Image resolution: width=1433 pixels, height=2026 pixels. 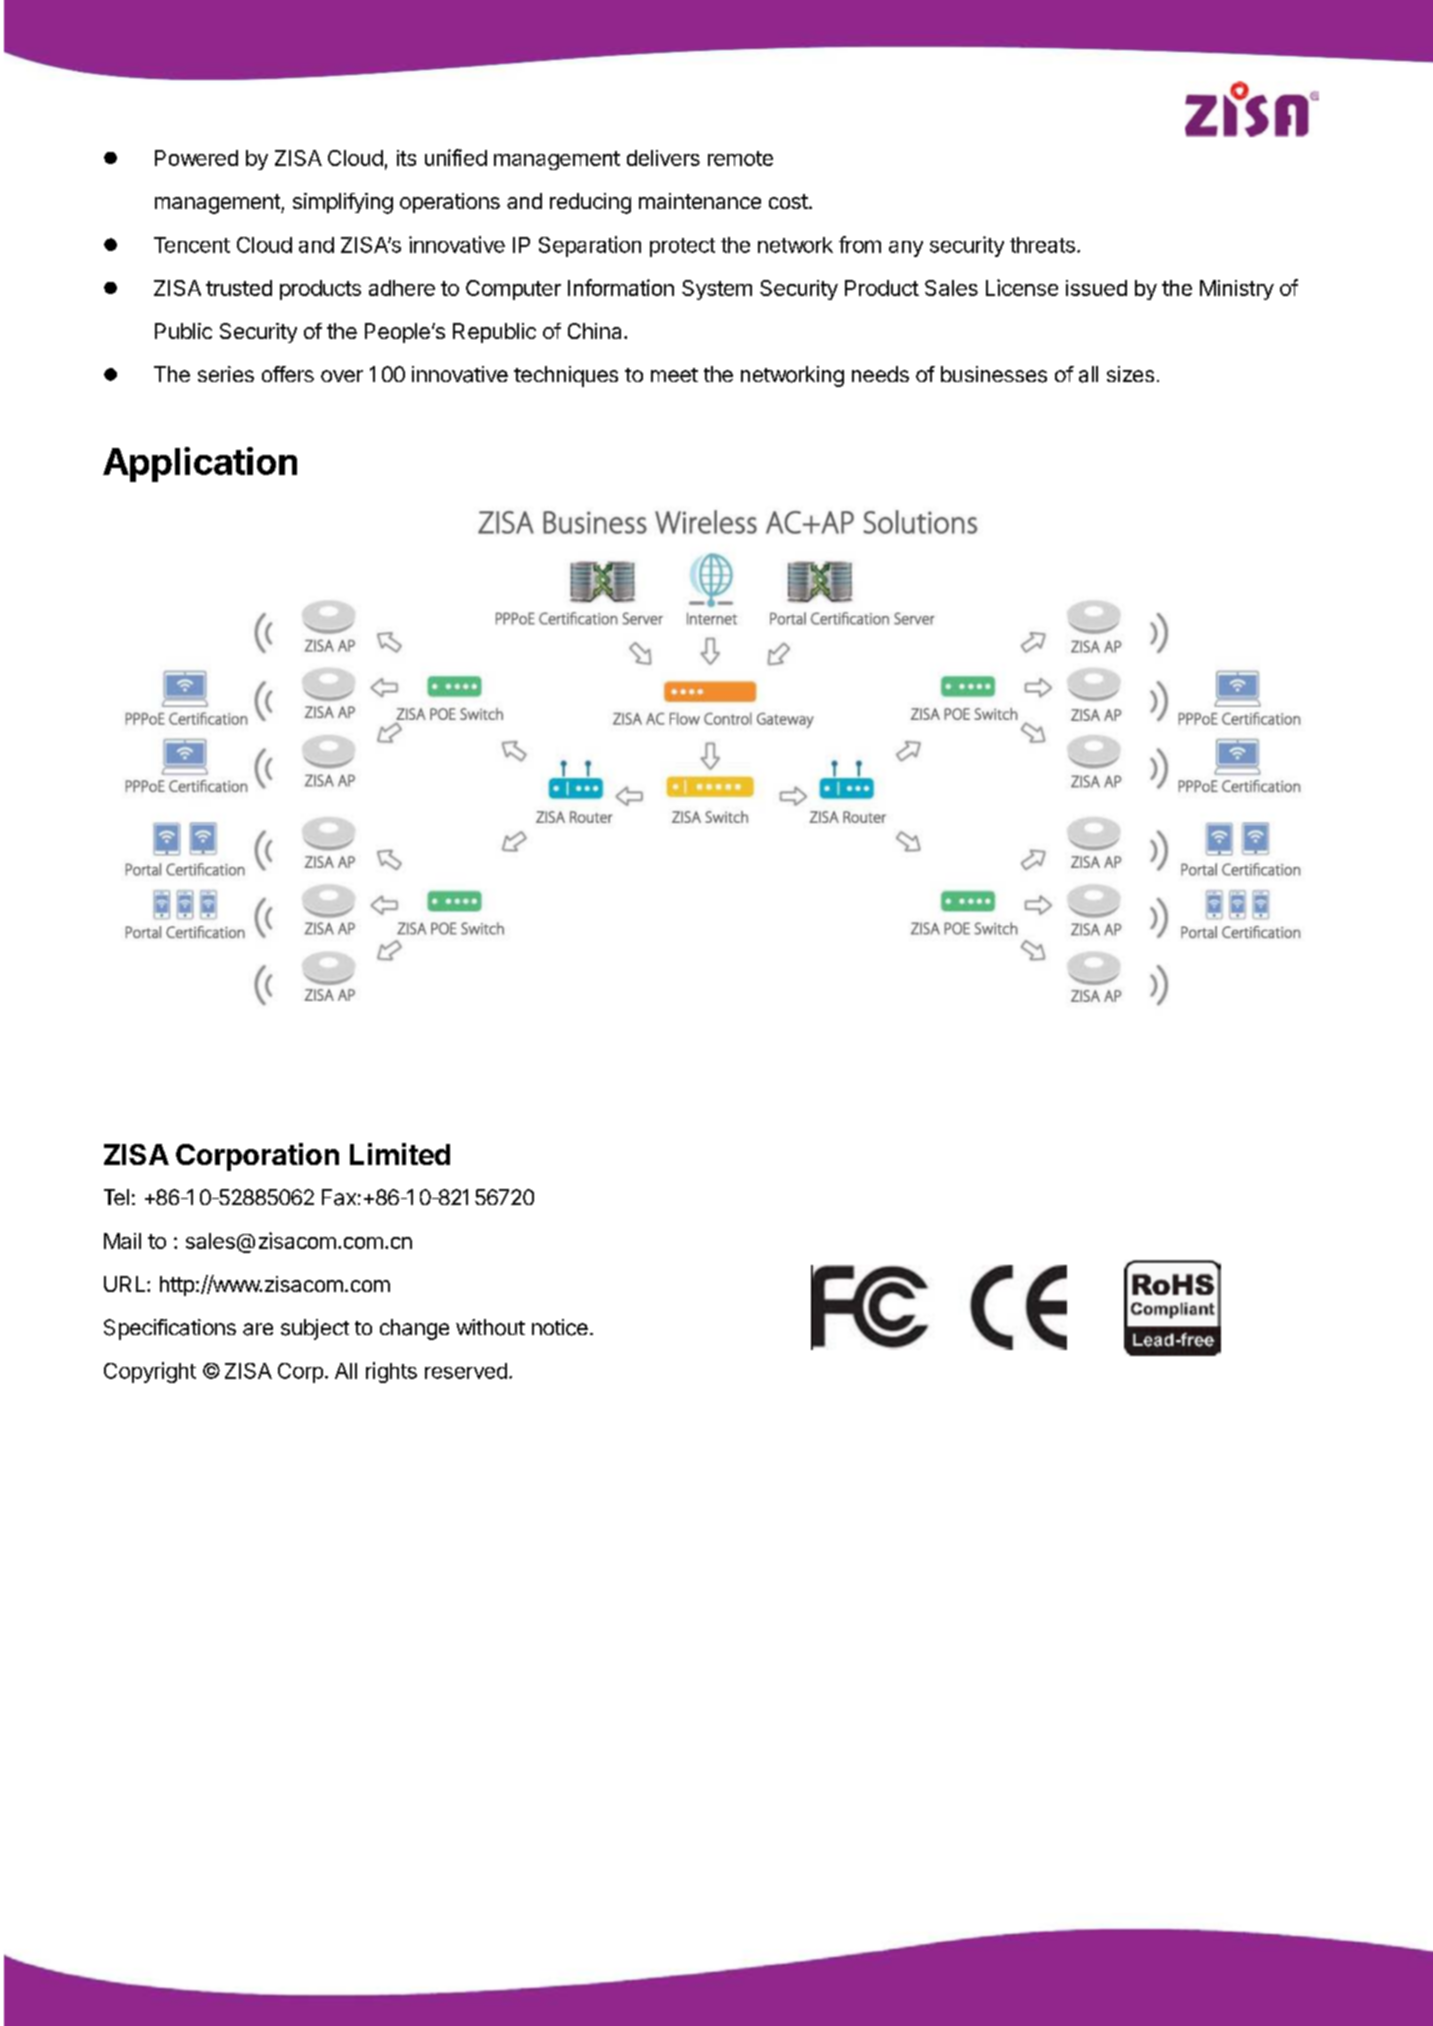 What do you see at coordinates (490, 1327) in the page?
I see `without` at bounding box center [490, 1327].
